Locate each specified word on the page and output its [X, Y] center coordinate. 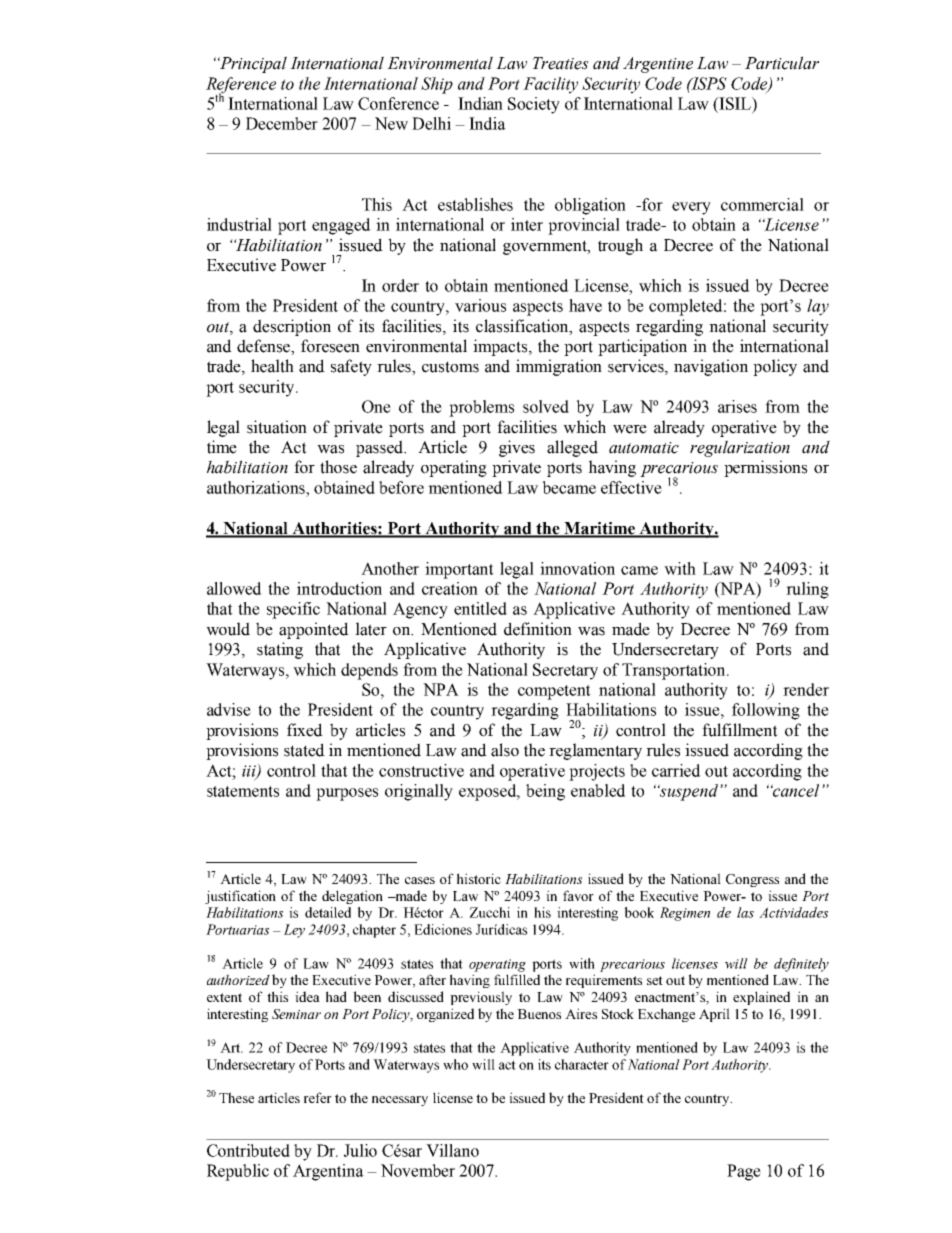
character [582, 1064]
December [282, 123]
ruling [807, 590]
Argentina [328, 1172]
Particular [782, 63]
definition [538, 629]
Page [744, 1172]
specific [293, 610]
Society [534, 105]
